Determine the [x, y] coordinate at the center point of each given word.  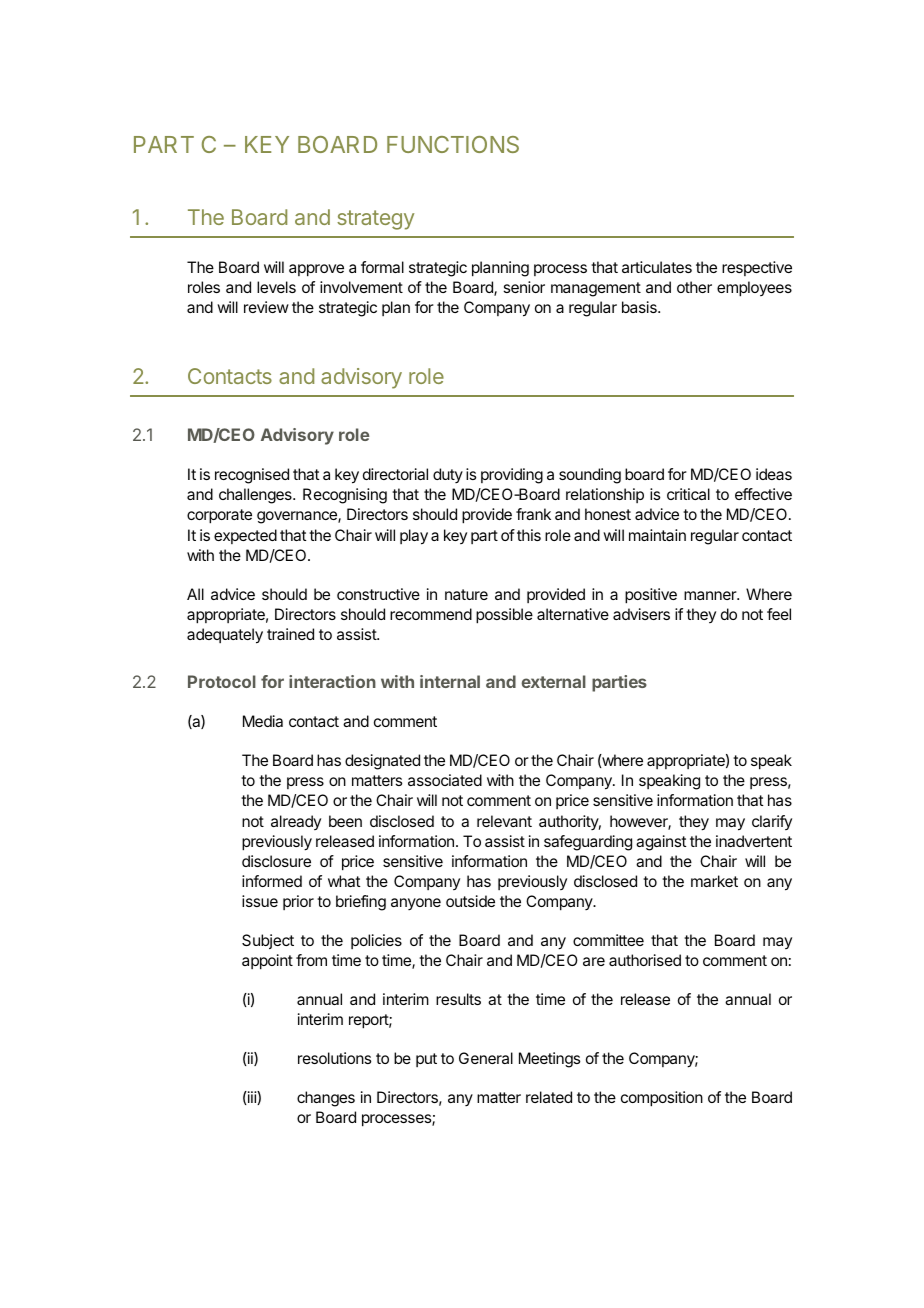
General [486, 1058]
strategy [375, 220]
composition [662, 1099]
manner [711, 595]
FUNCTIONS [453, 144]
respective [757, 268]
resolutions [334, 1058]
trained [290, 634]
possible [504, 616]
